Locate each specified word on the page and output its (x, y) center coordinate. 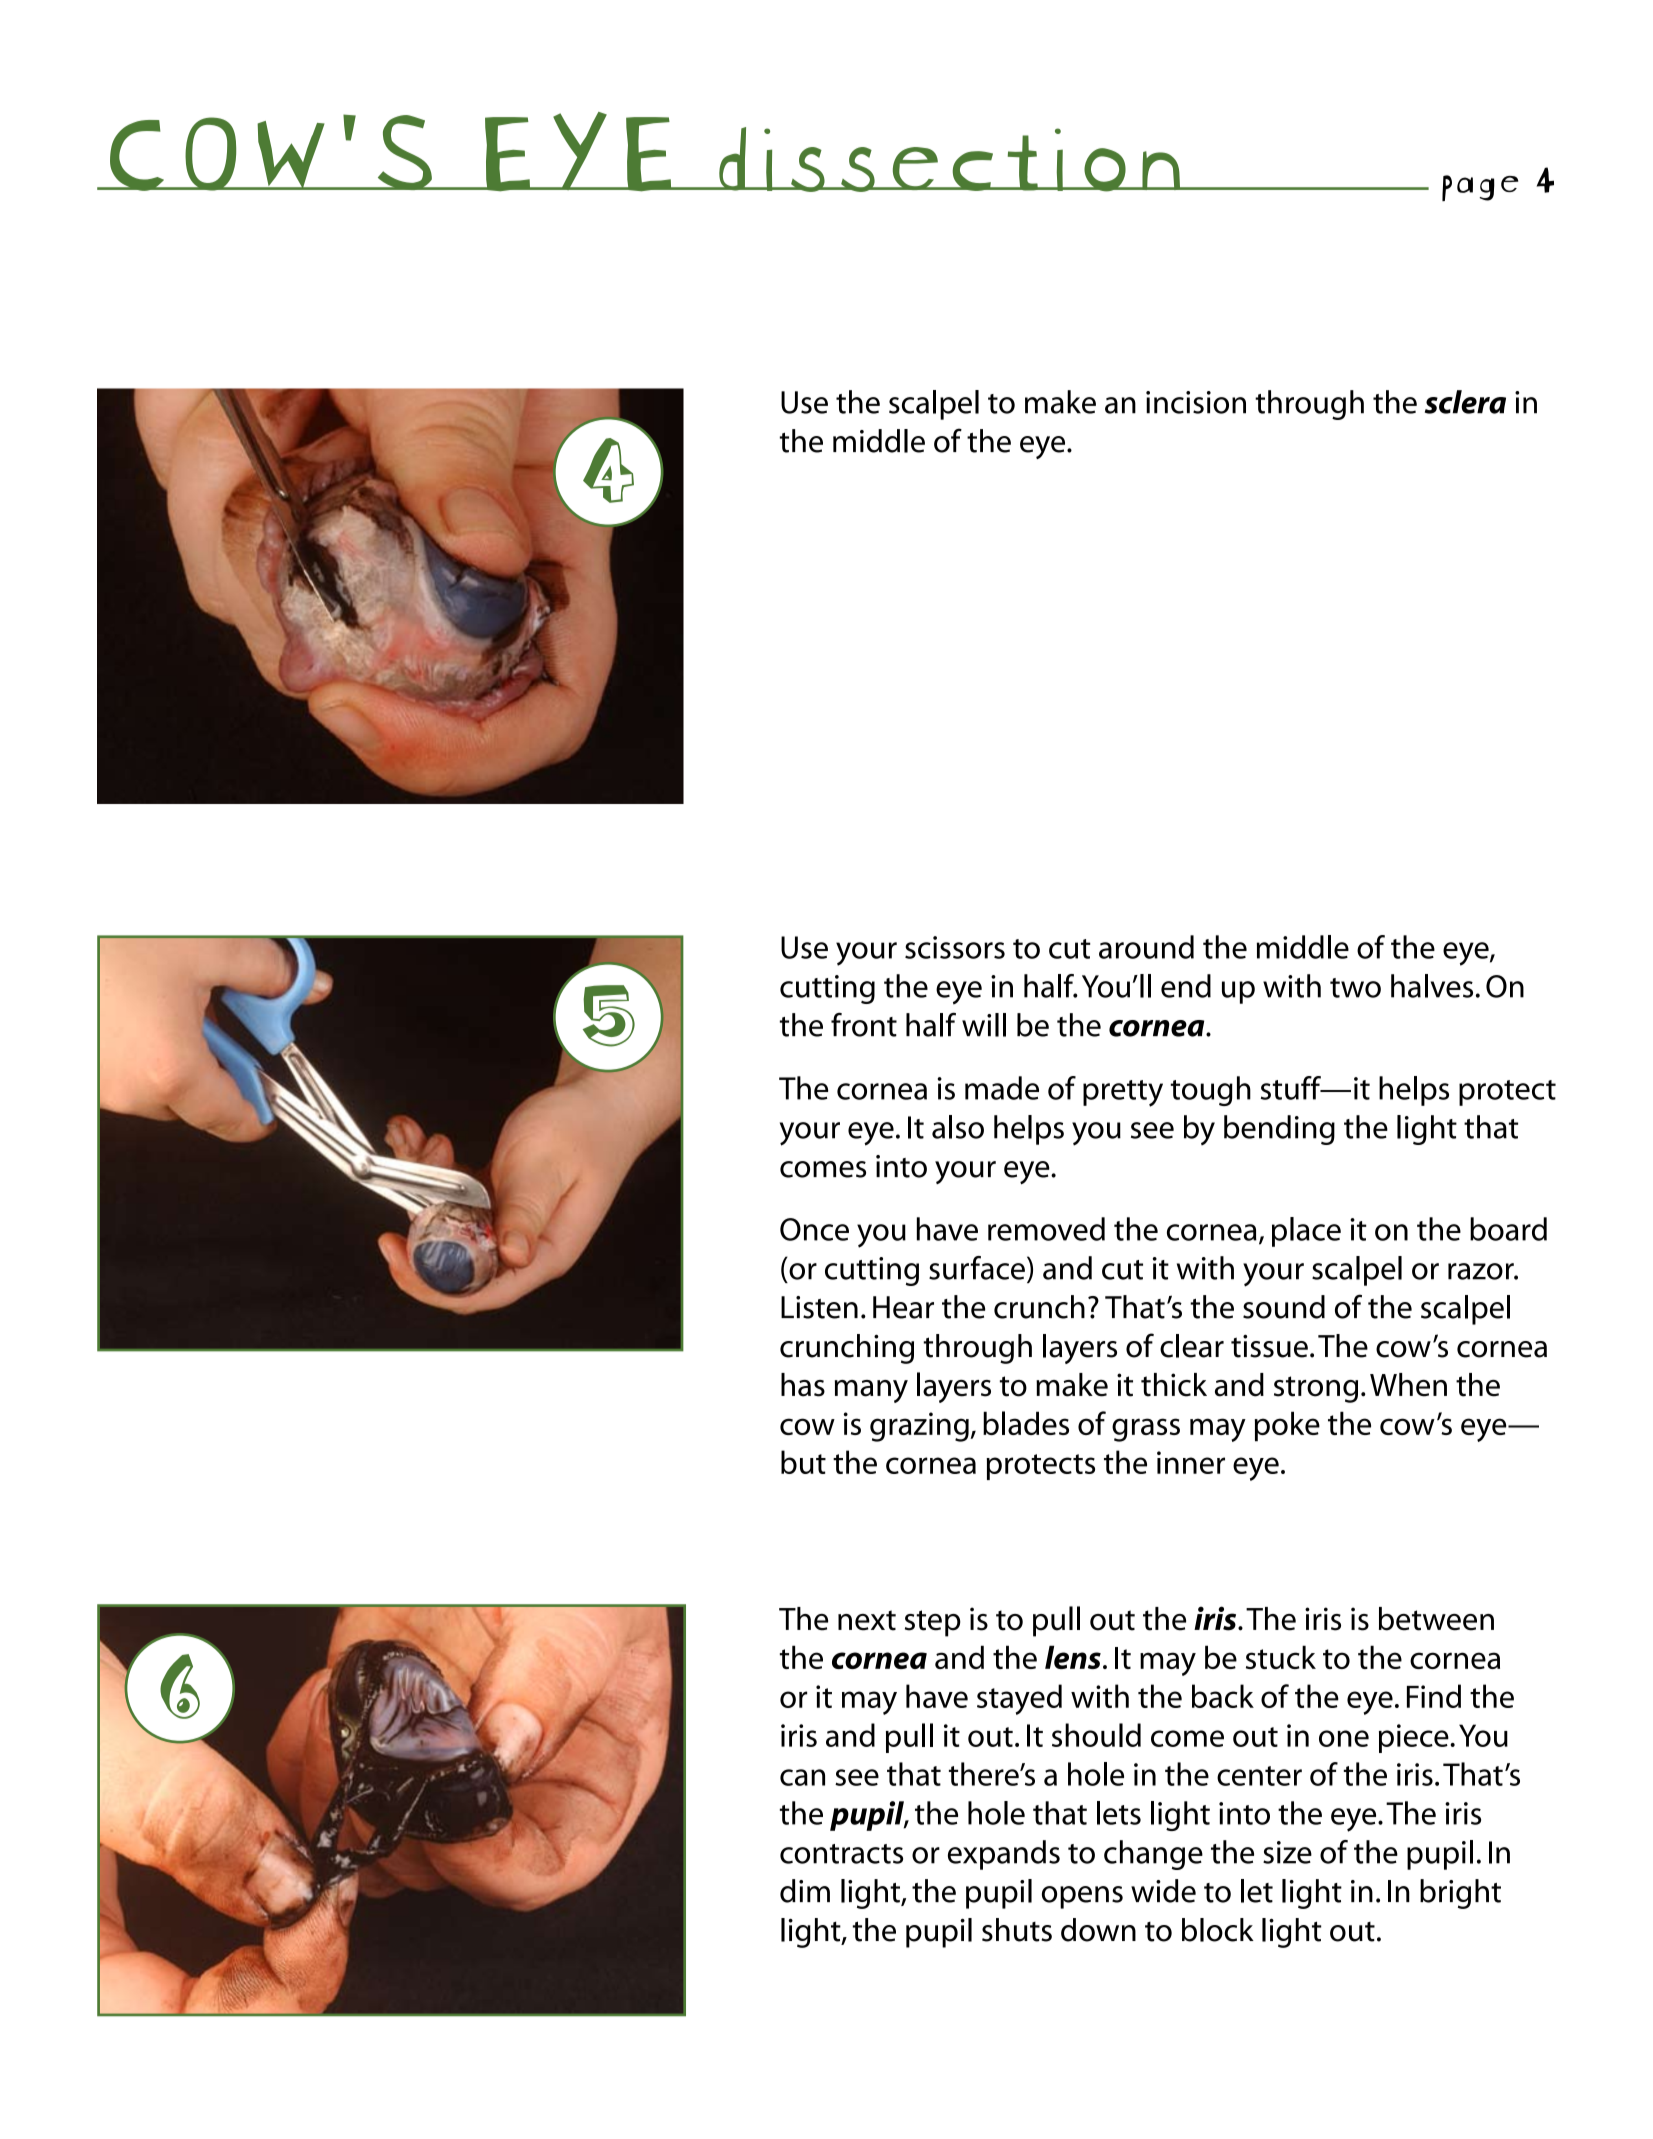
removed (1046, 1229)
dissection (949, 159)
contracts (841, 1854)
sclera (1465, 402)
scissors (955, 947)
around (1146, 947)
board (1508, 1229)
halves (1432, 986)
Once (814, 1229)
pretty (1123, 1093)
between (1436, 1619)
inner (1191, 1462)
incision (1196, 402)
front (864, 1025)
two (1355, 988)
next (867, 1620)
